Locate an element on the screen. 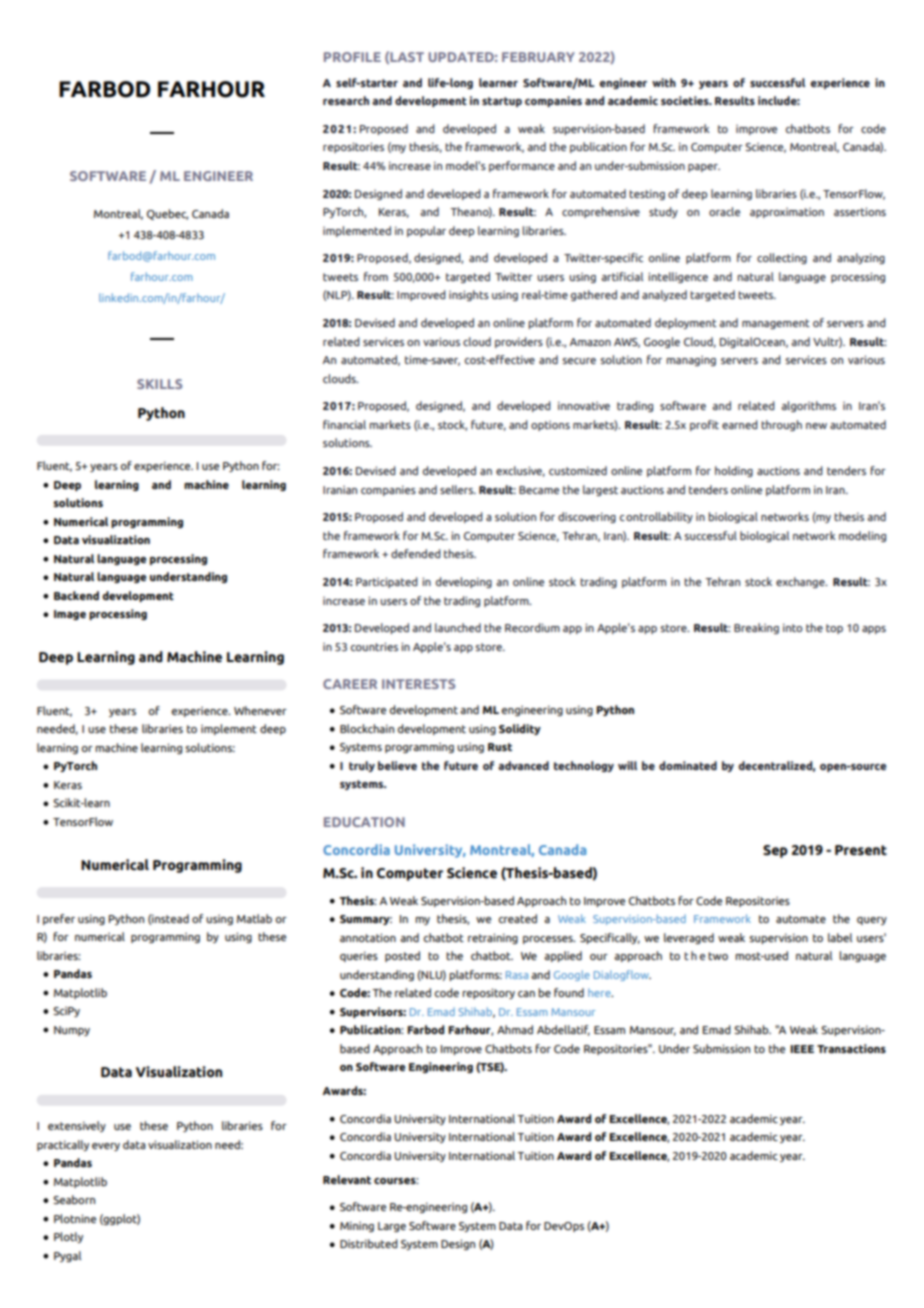 This screenshot has width=924, height=1308. startup is located at coordinates (502, 102).
